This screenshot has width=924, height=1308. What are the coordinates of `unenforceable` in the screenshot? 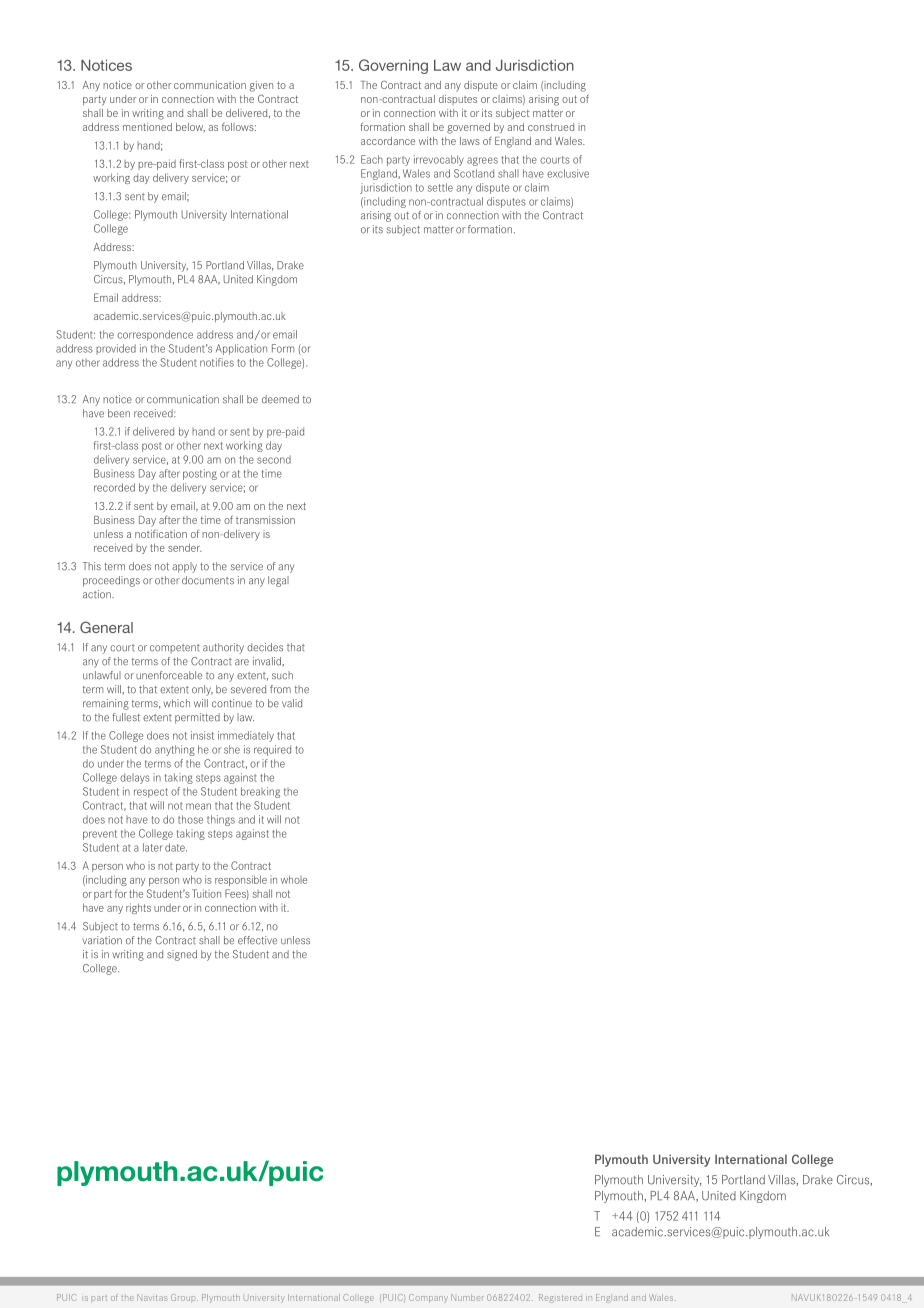 It's located at (169, 675).
